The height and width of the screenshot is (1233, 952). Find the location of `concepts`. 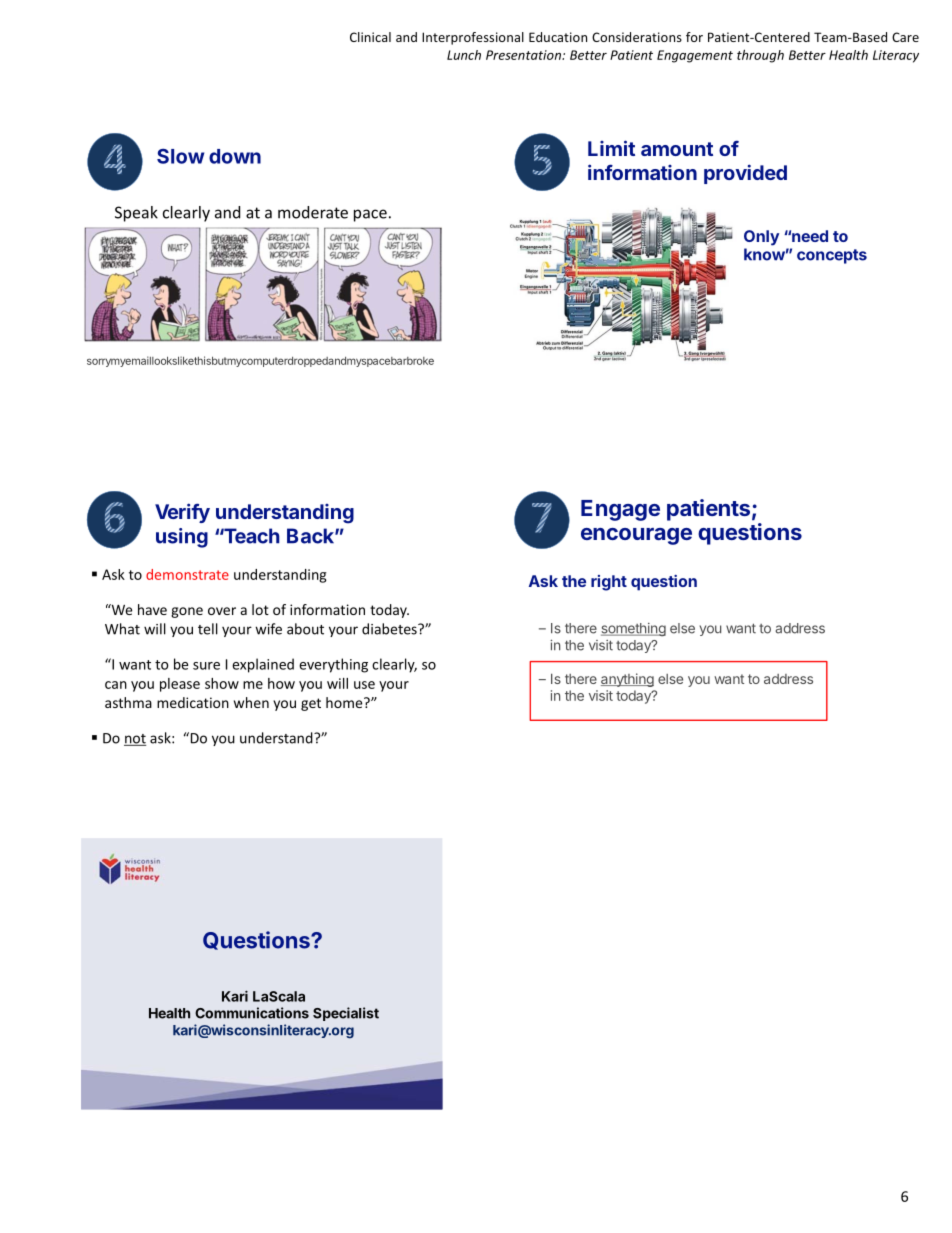

concepts is located at coordinates (832, 256).
